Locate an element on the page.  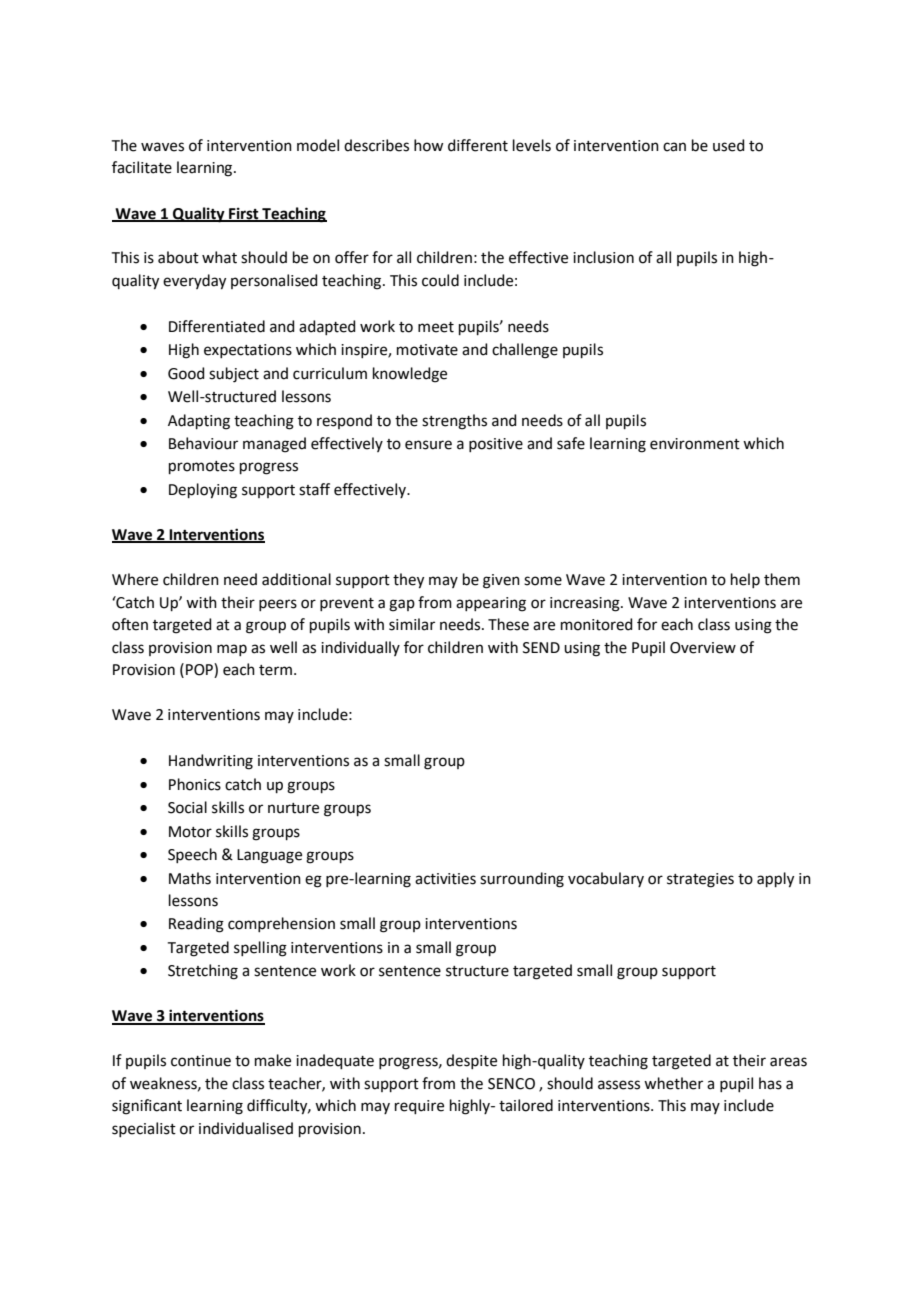
how is located at coordinates (428, 145).
